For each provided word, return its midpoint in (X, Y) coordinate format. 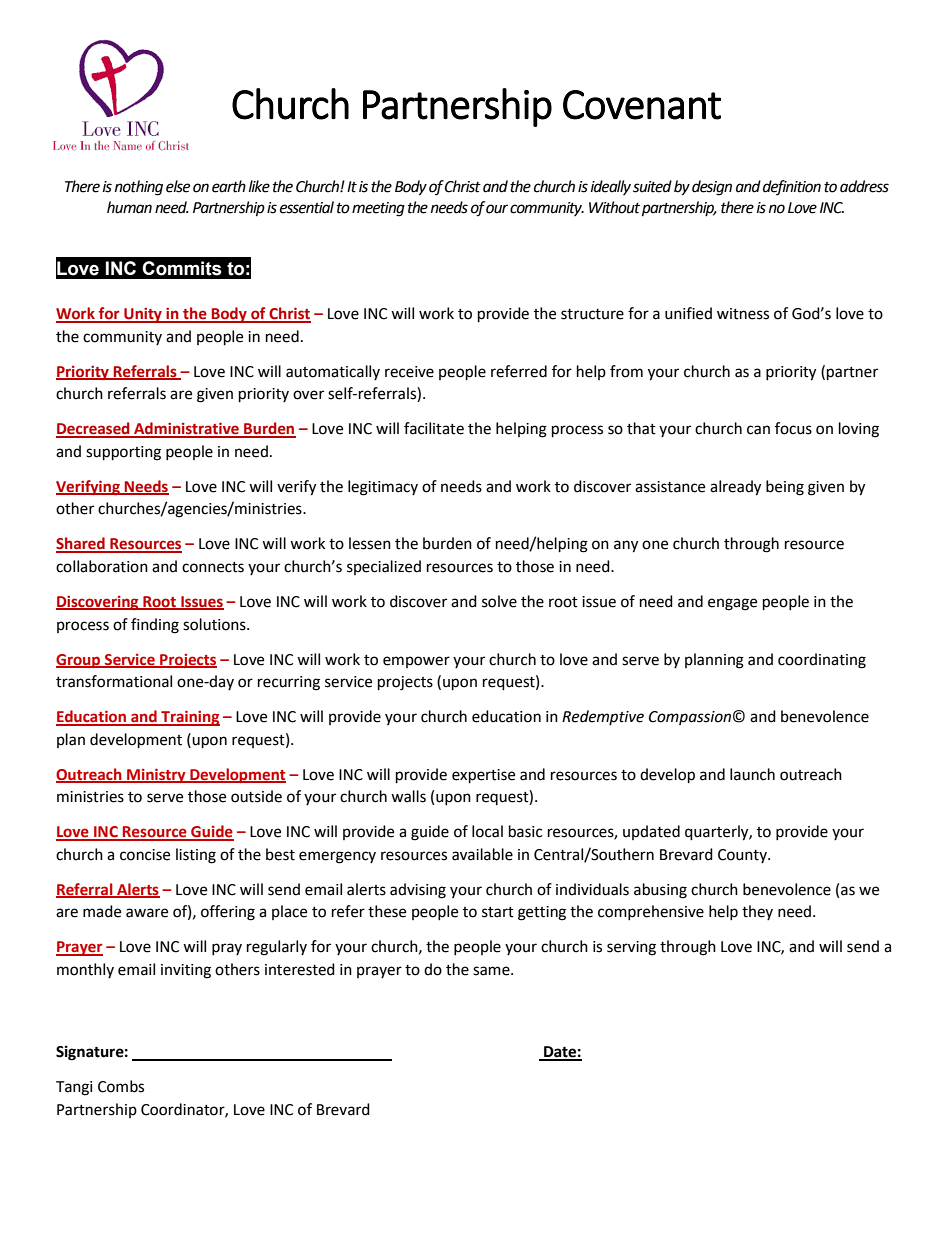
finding (155, 626)
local (487, 831)
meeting (378, 209)
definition (792, 187)
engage (732, 604)
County (743, 856)
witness (743, 314)
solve (499, 601)
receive (409, 372)
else (178, 186)
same (492, 971)
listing (196, 856)
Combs (121, 1086)
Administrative (186, 429)
